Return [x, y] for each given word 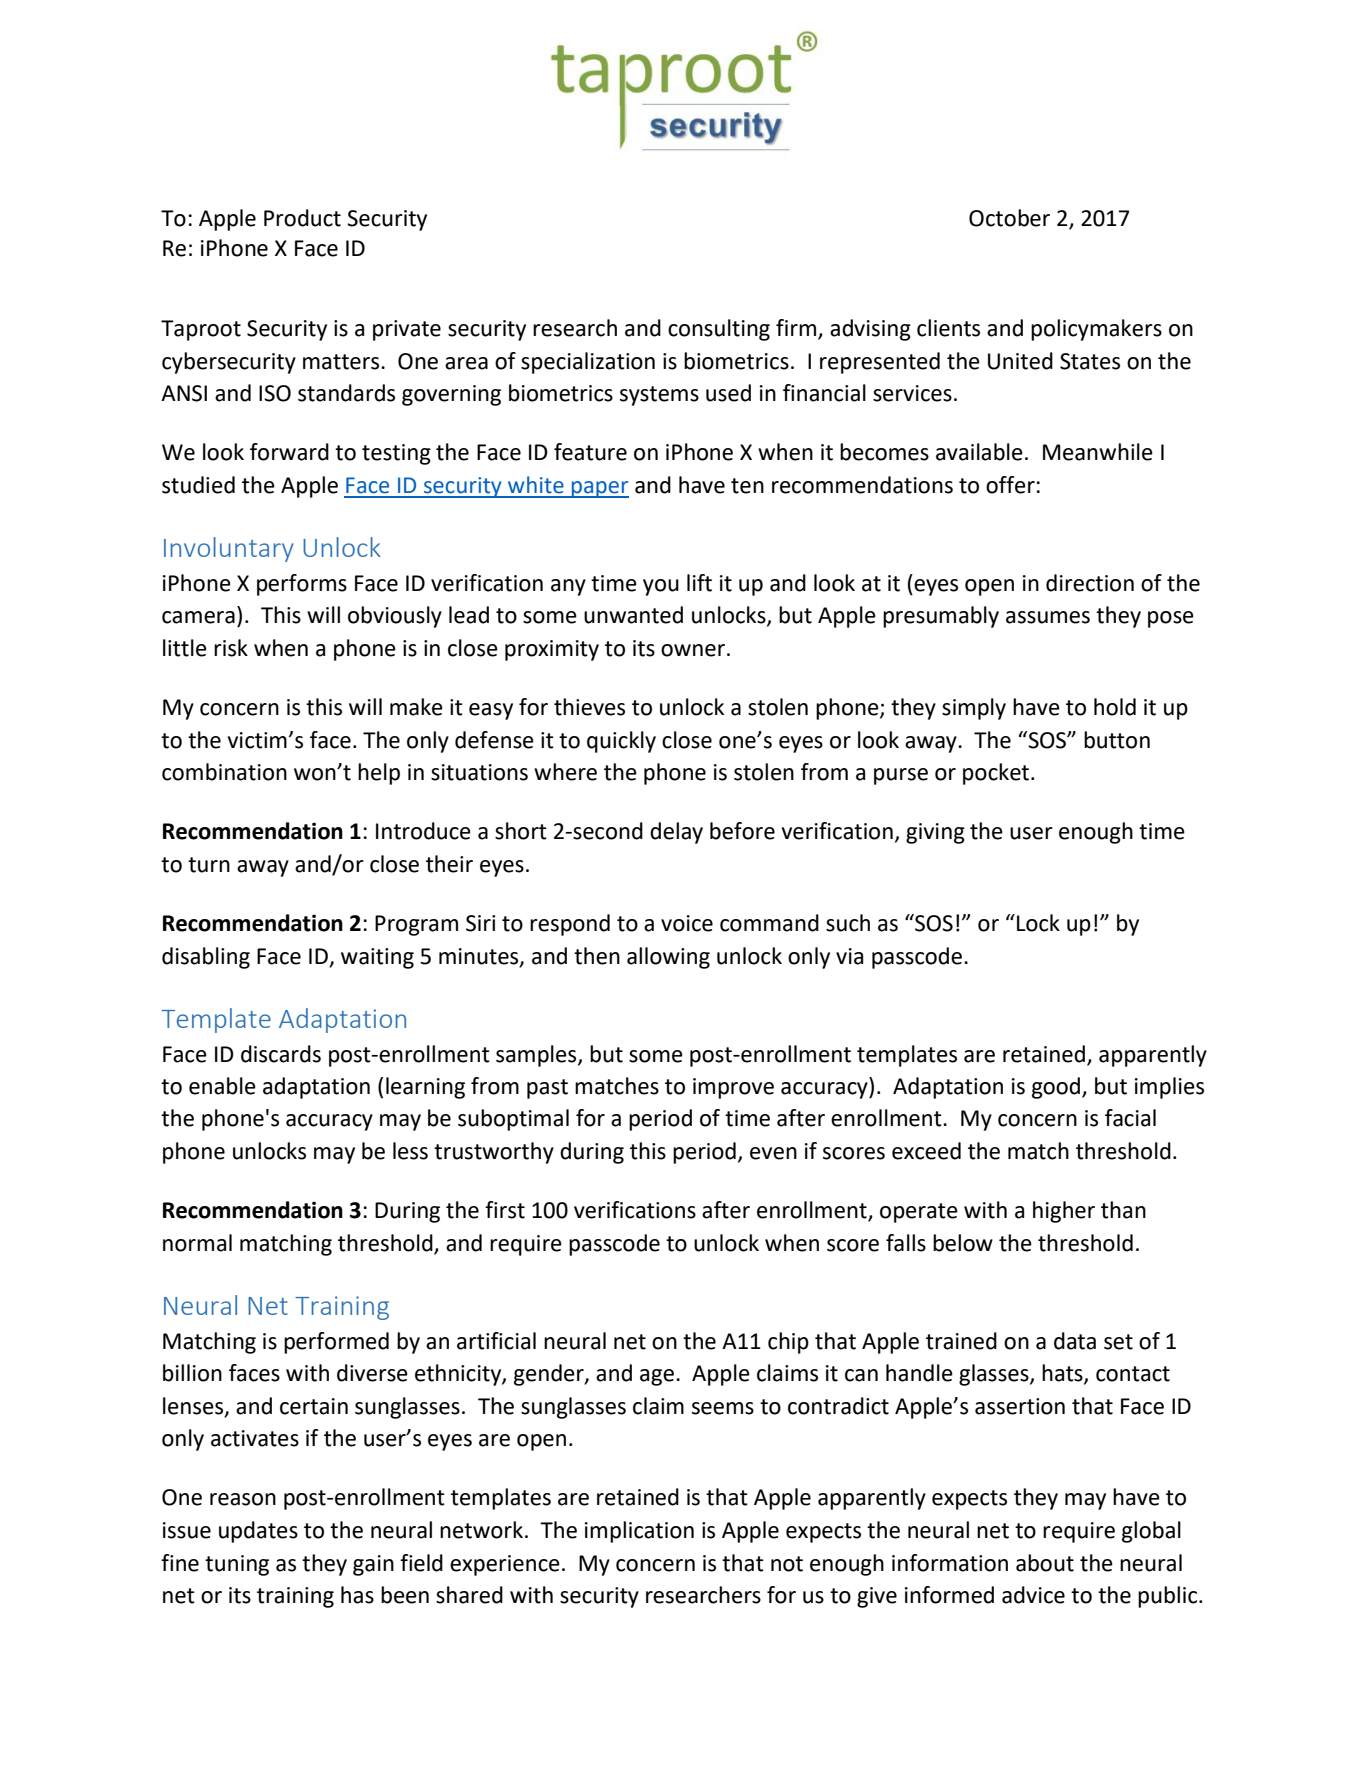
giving [935, 833]
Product [302, 218]
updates [258, 1532]
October [1009, 218]
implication [639, 1532]
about [1045, 1563]
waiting [377, 958]
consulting [719, 330]
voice [687, 923]
